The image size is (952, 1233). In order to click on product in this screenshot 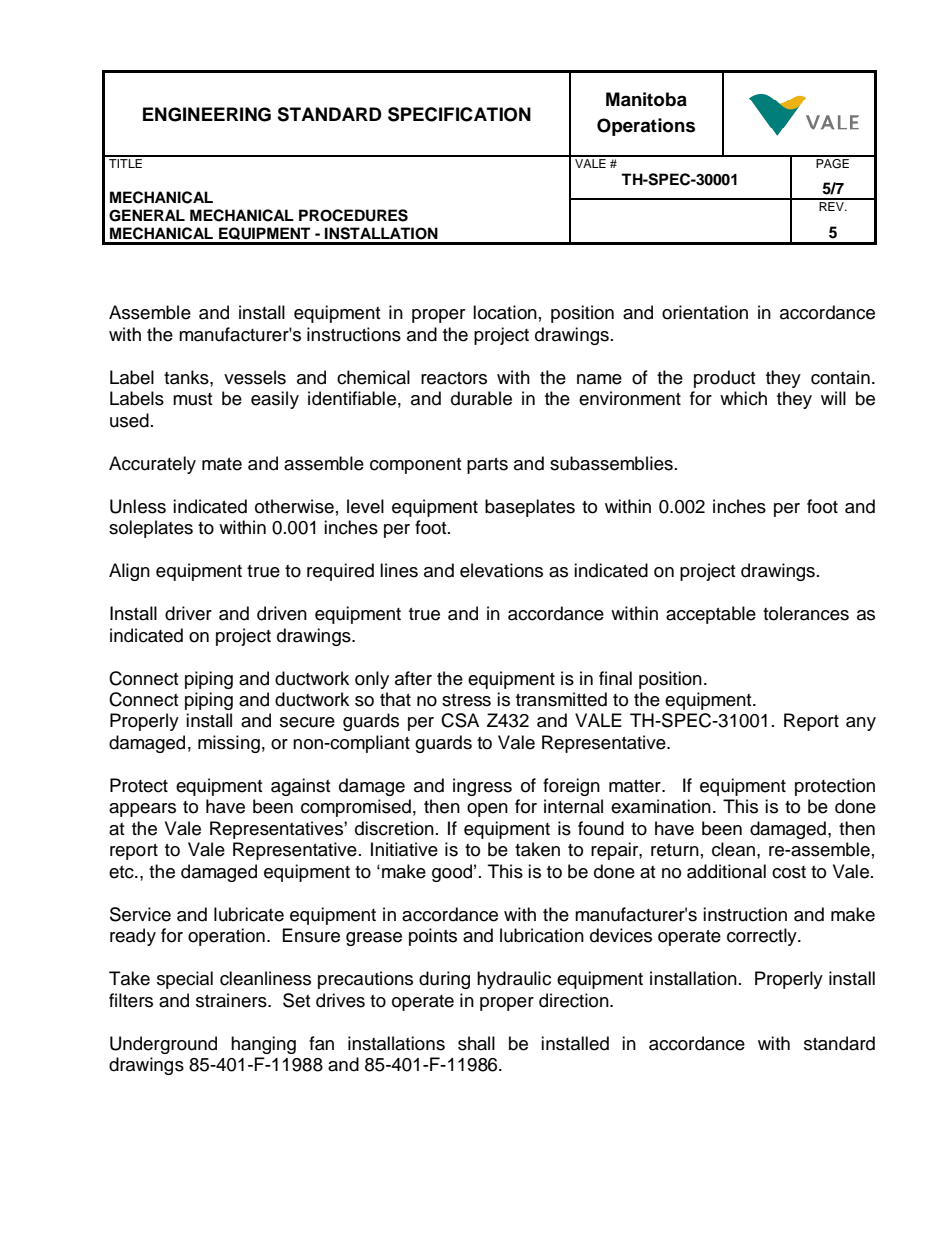, I will do `click(724, 379)`.
